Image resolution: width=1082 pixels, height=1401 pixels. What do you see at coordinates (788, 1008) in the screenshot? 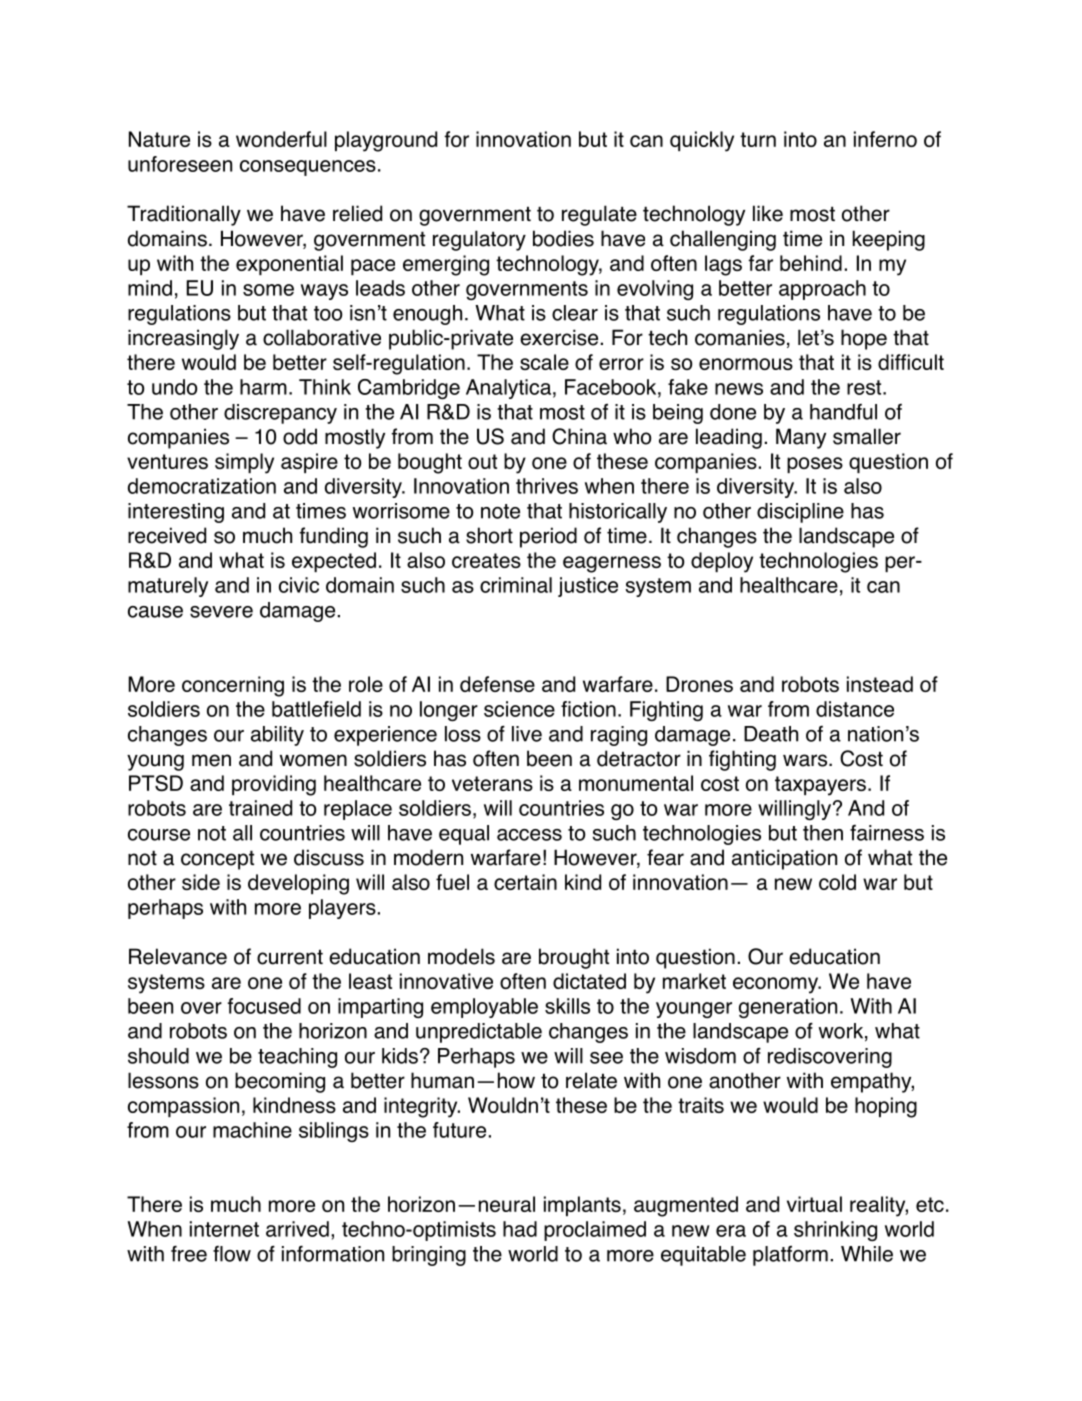
I see `generation` at bounding box center [788, 1008].
